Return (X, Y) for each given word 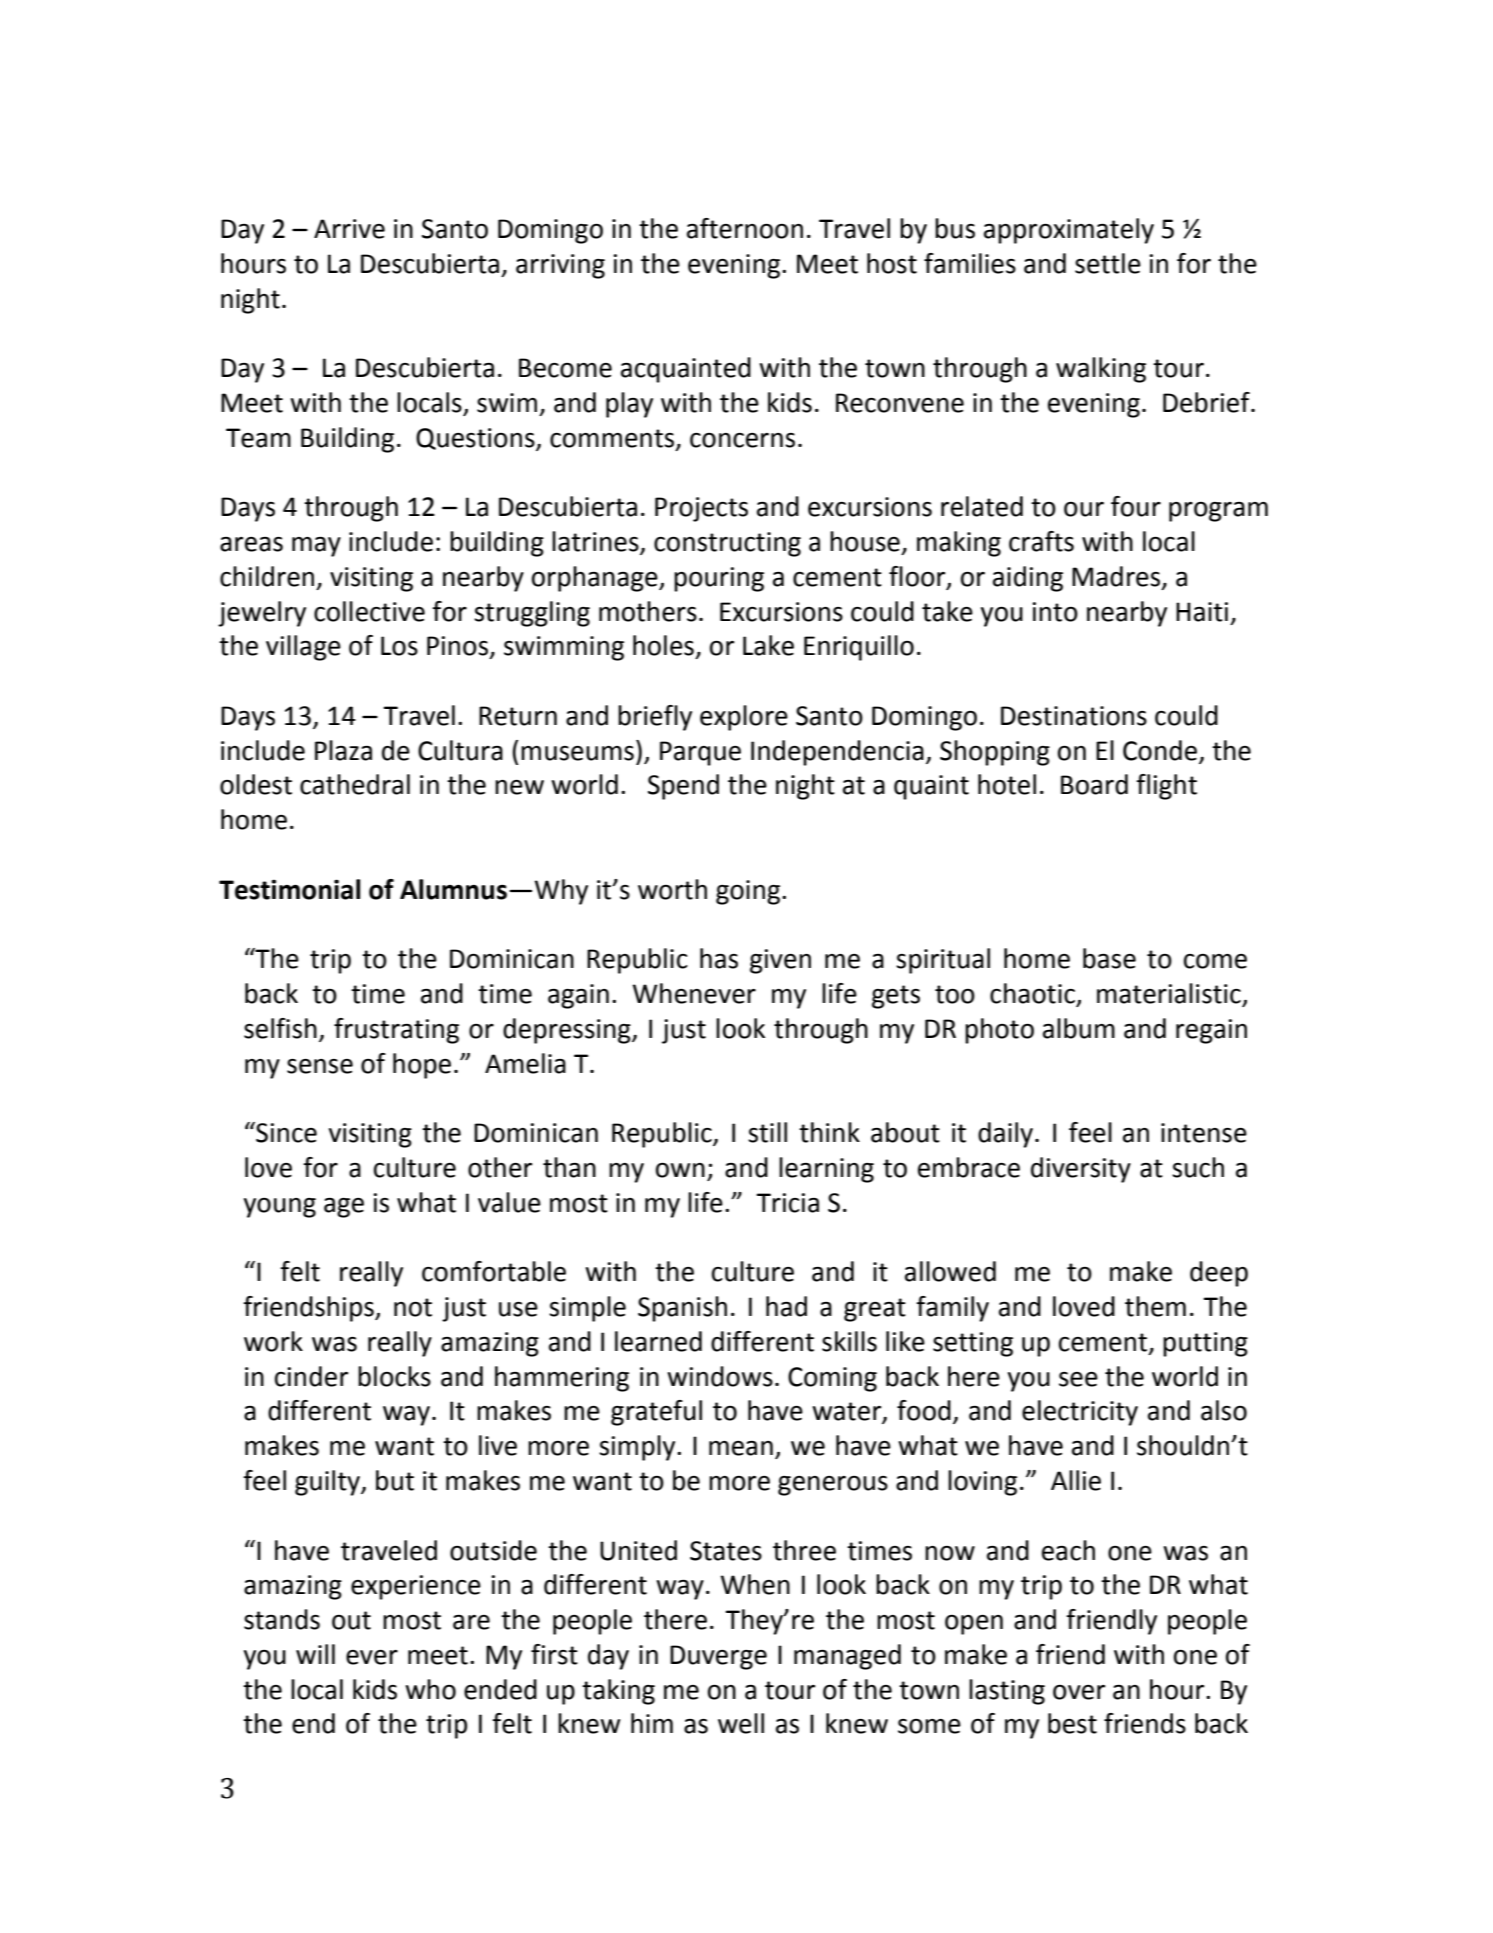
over (1079, 1692)
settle (1108, 263)
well (741, 1723)
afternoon (745, 228)
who (430, 1689)
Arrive (349, 229)
